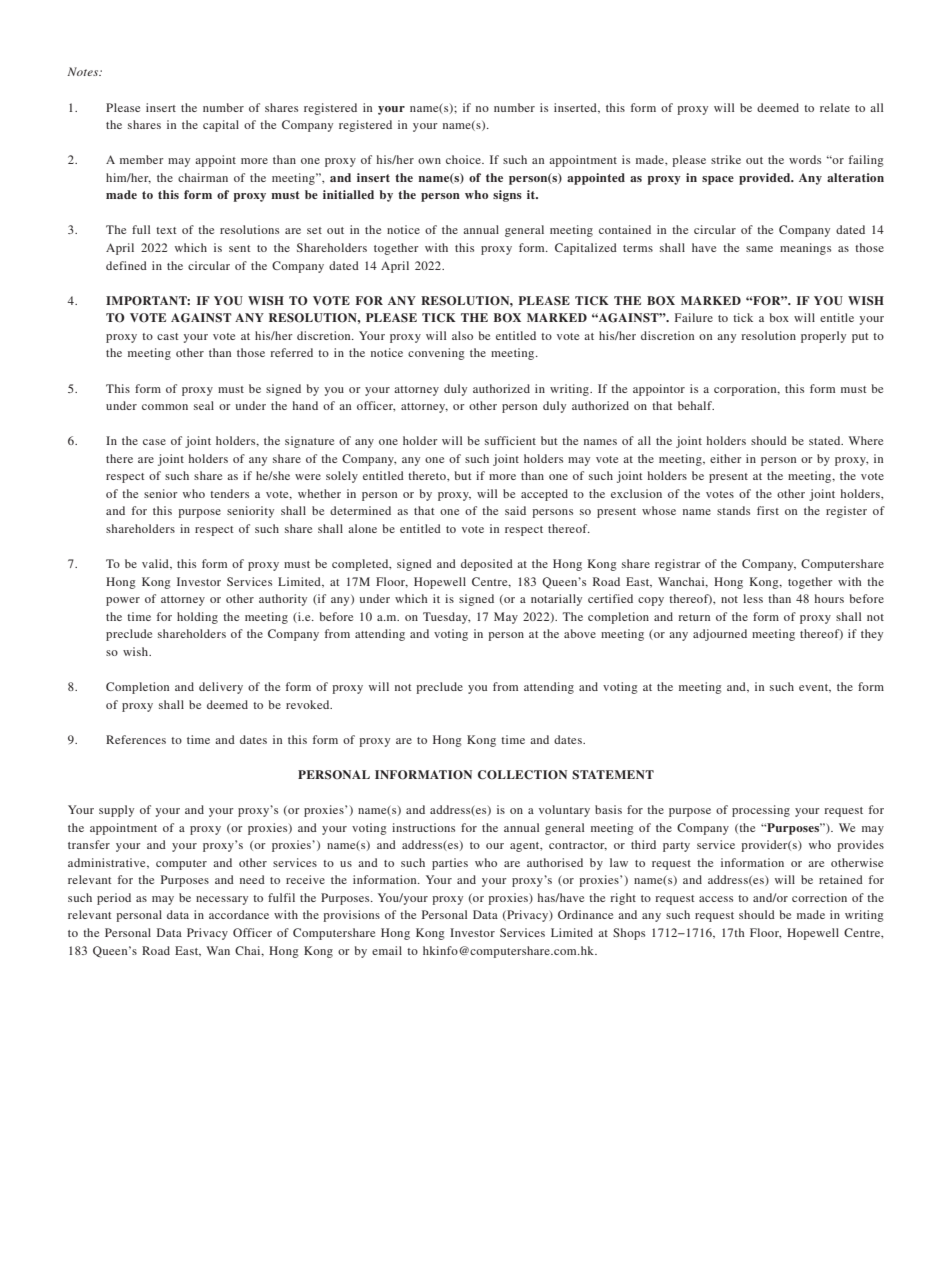  What do you see at coordinates (515, 510) in the screenshot?
I see `said` at bounding box center [515, 510].
